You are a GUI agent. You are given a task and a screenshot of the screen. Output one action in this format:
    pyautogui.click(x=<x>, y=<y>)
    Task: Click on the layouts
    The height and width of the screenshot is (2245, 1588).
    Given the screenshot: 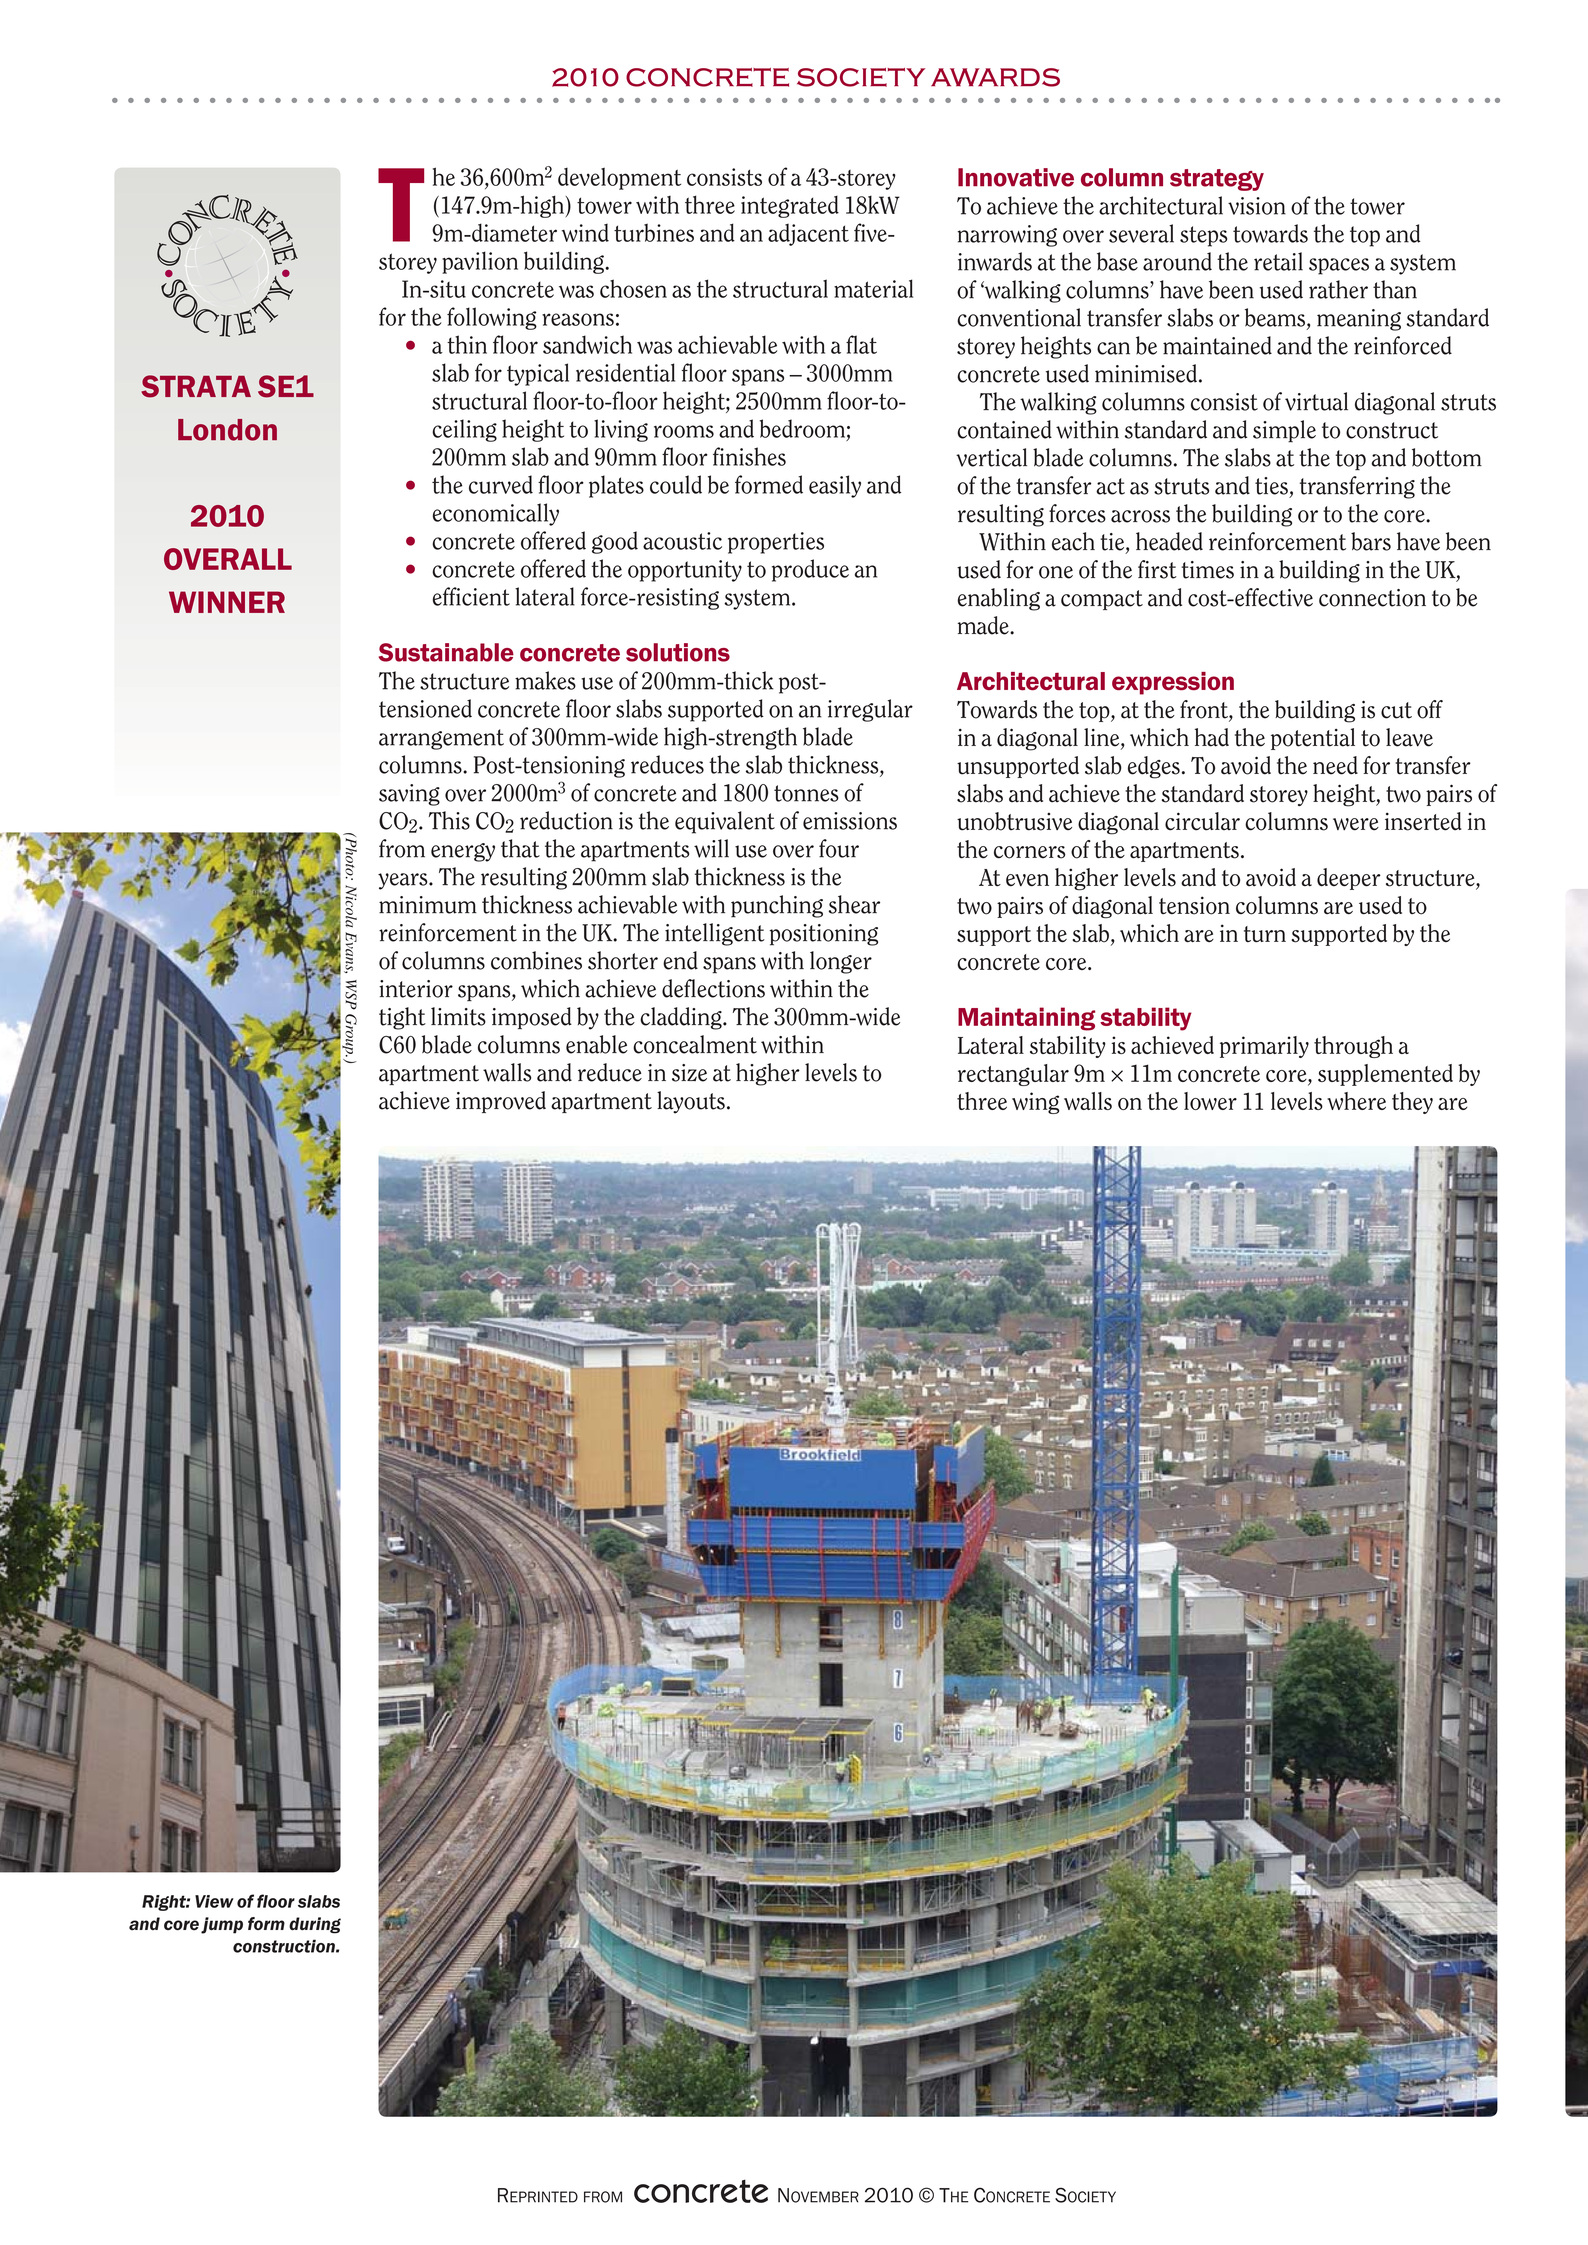 What is the action you would take?
    pyautogui.click(x=691, y=1102)
